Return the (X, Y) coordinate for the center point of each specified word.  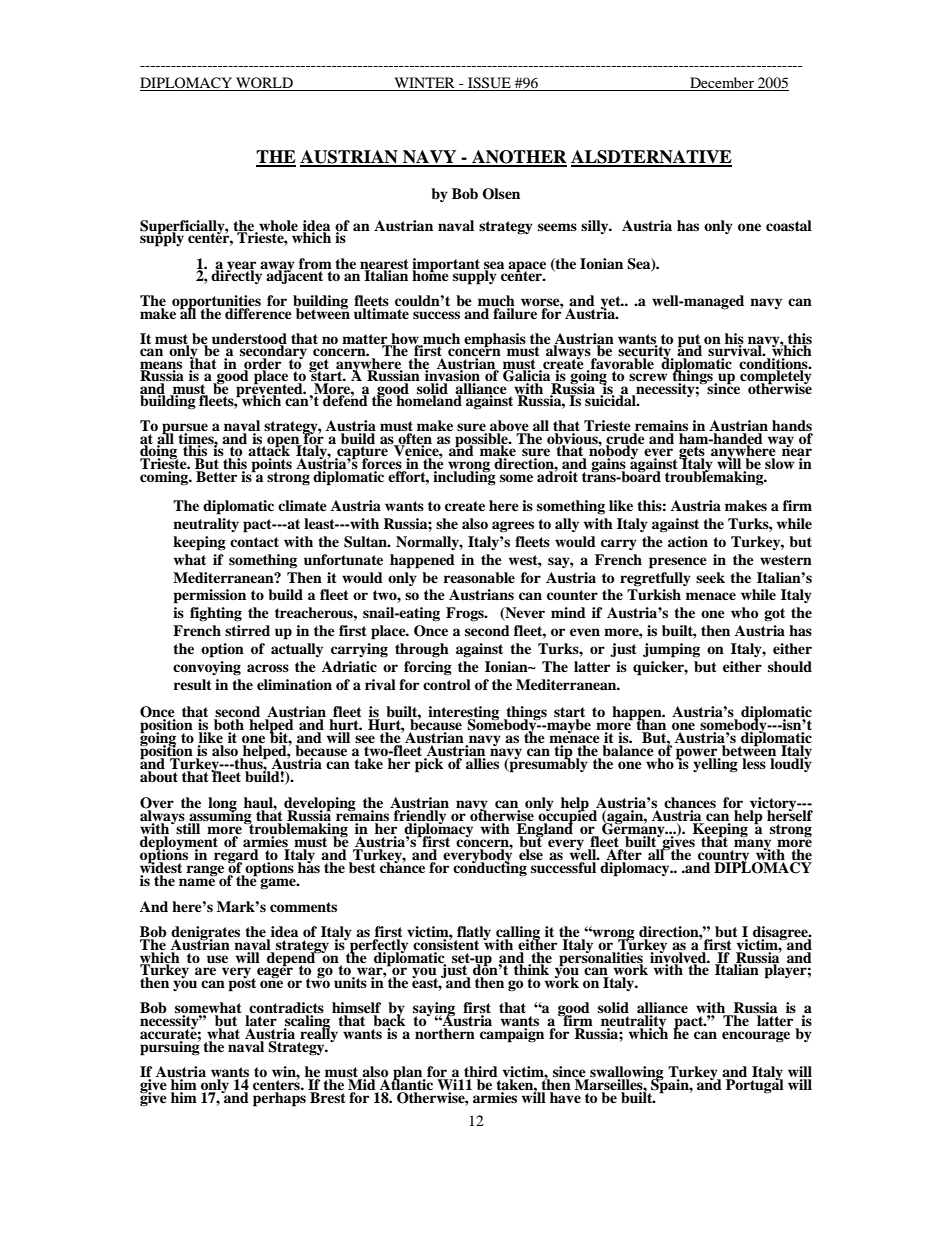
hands (792, 427)
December (722, 84)
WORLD (264, 84)
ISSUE (489, 84)
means (161, 366)
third (480, 1073)
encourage (756, 1037)
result (193, 685)
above (509, 427)
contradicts (286, 1009)
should (790, 667)
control (447, 684)
